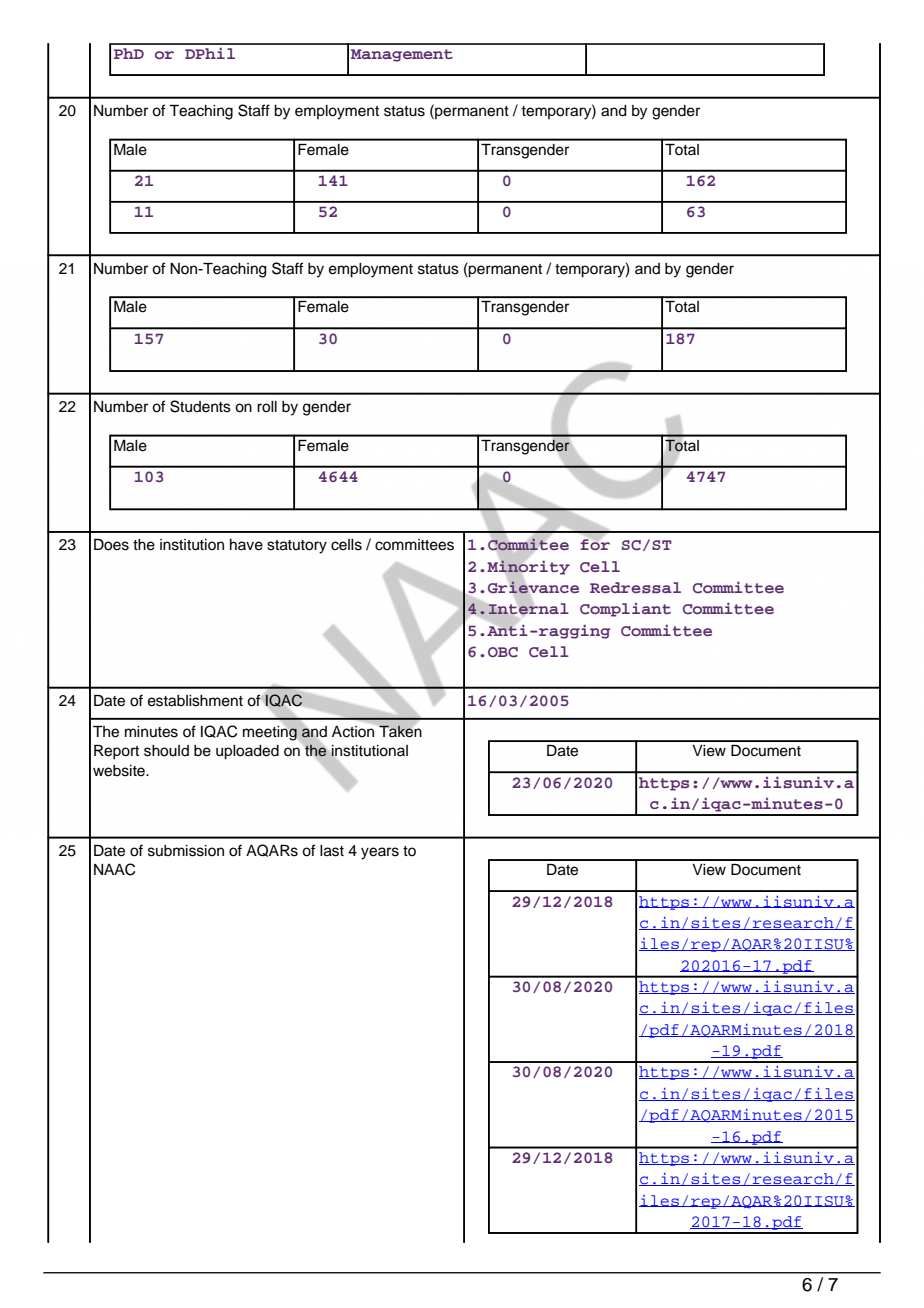  What do you see at coordinates (354, 730) in the screenshot?
I see `Action` at bounding box center [354, 730].
